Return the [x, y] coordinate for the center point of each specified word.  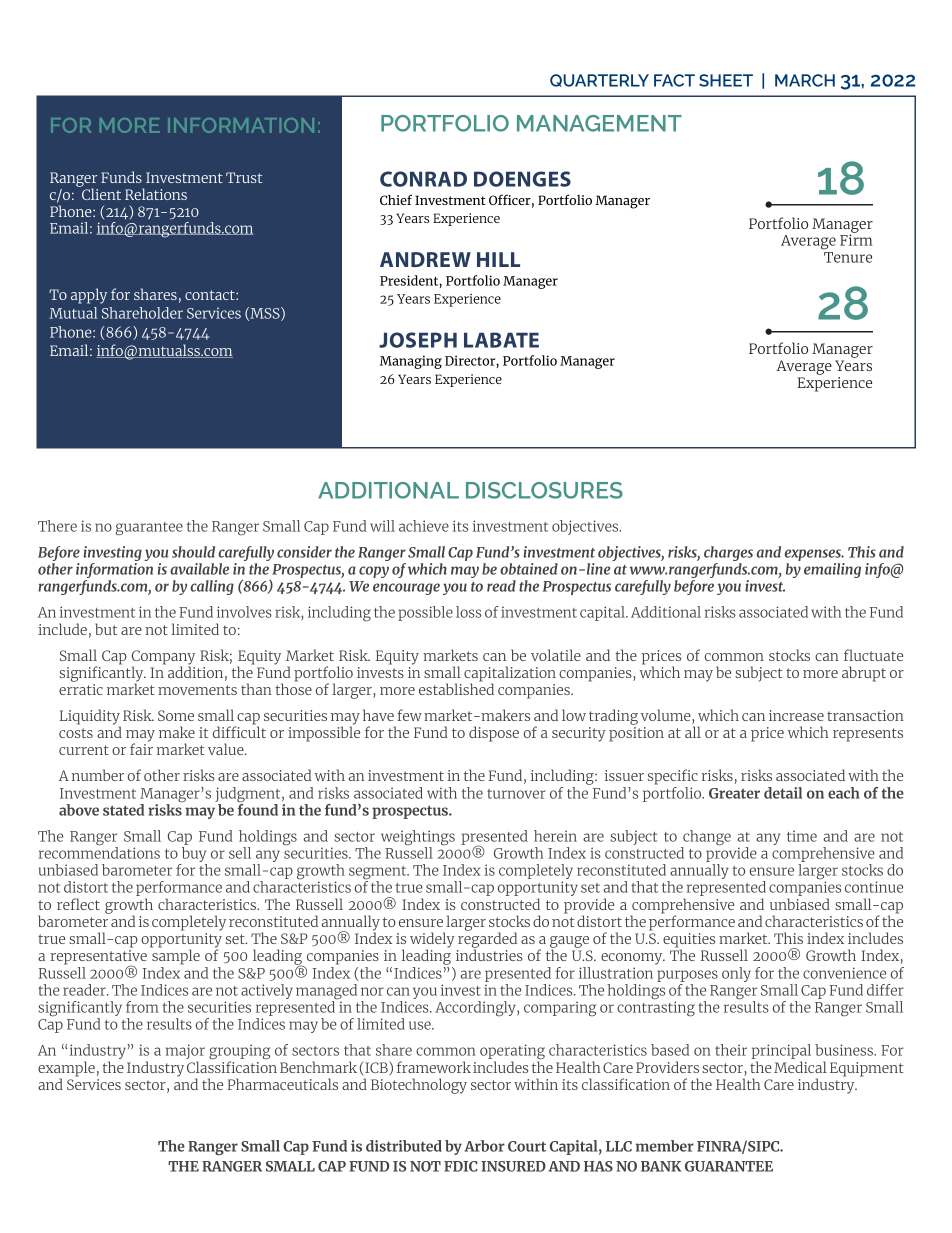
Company [163, 658]
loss [468, 612]
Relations [156, 194]
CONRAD [423, 179]
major [185, 1053]
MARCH [805, 80]
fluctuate [873, 655]
